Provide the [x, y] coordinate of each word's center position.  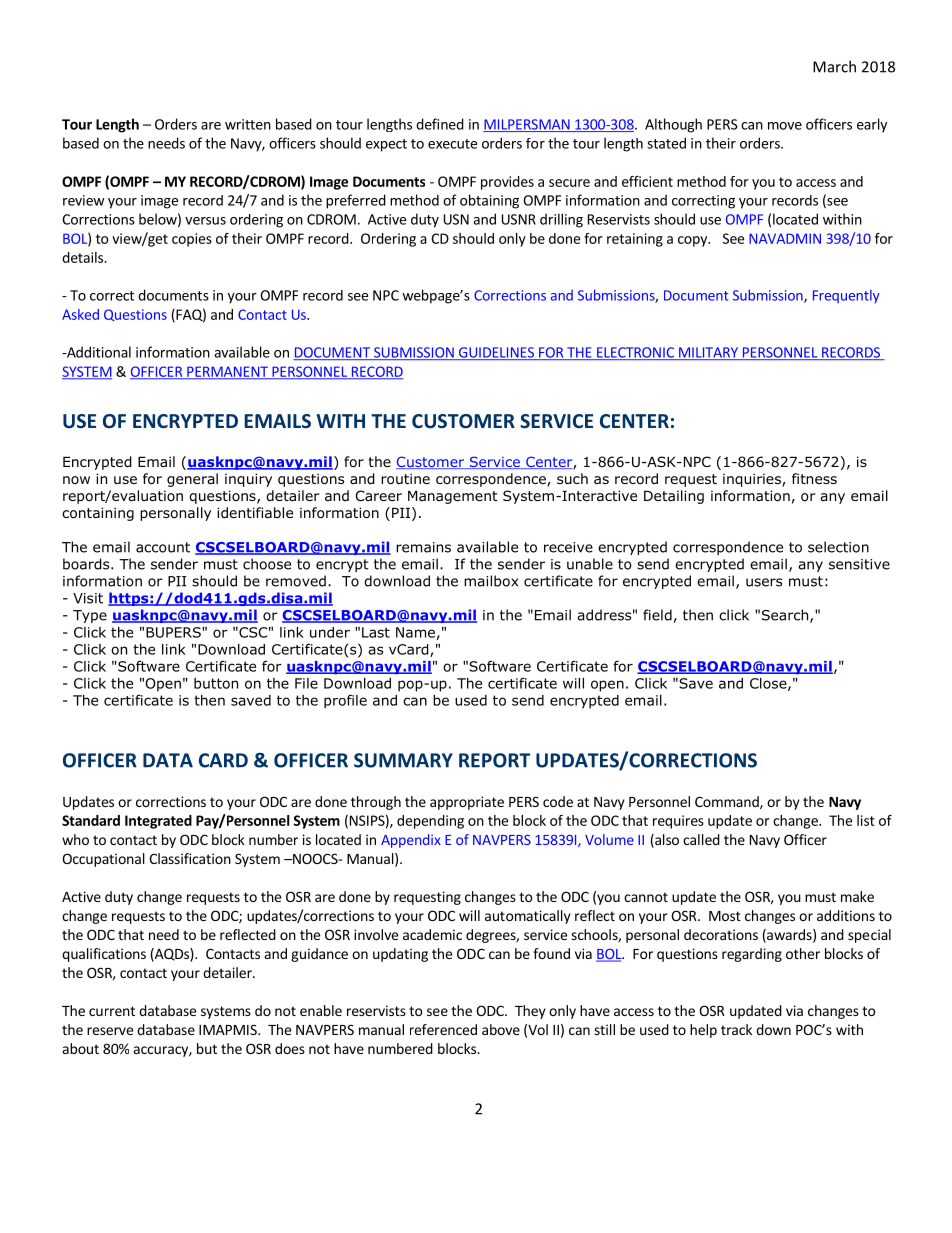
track [736, 1029]
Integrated [158, 822]
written [248, 124]
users [764, 582]
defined [440, 124]
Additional [97, 352]
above [501, 1029]
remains [423, 547]
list [866, 820]
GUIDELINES [496, 353]
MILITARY [708, 353]
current [112, 1011]
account [163, 547]
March [834, 66]
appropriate [467, 803]
